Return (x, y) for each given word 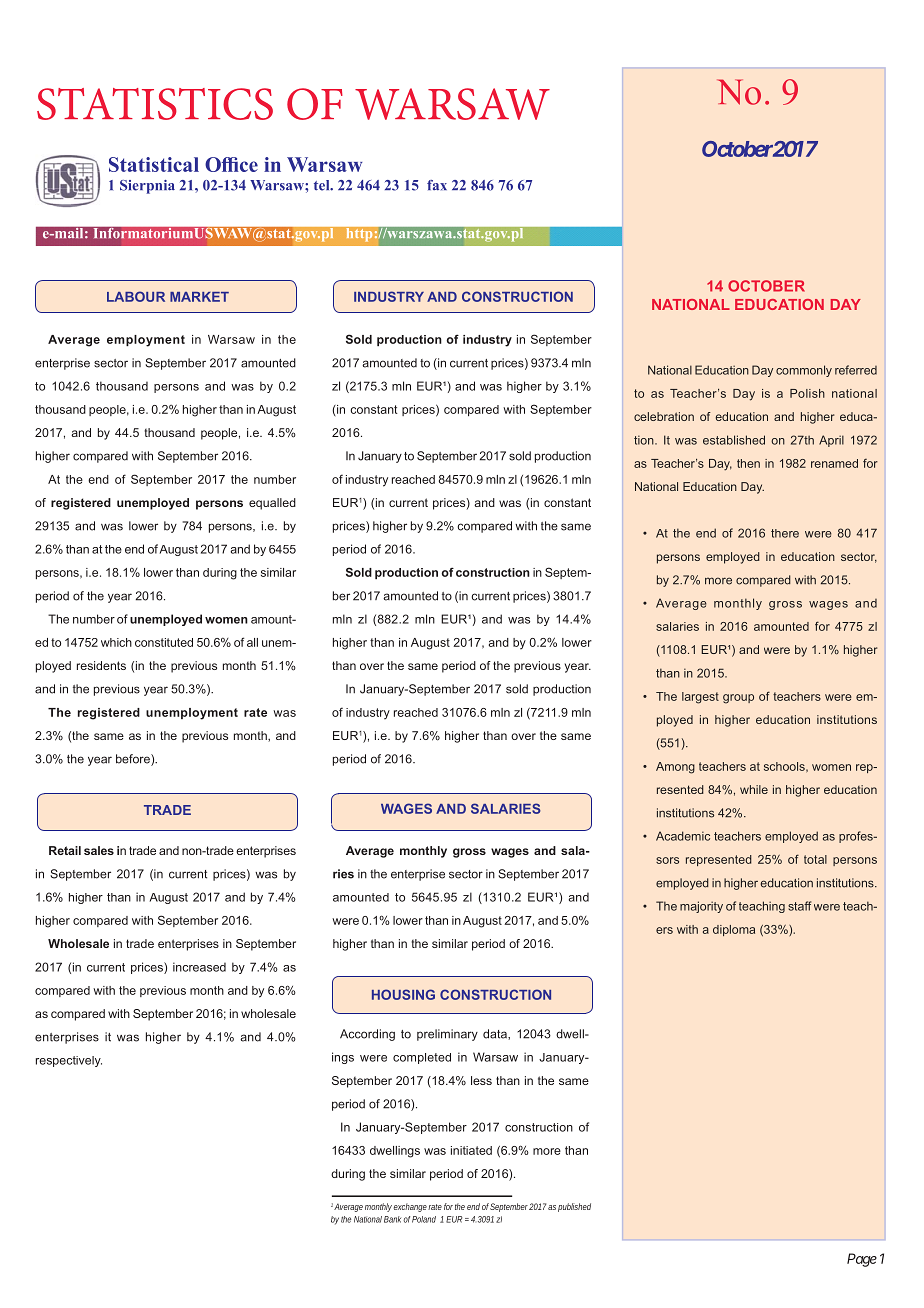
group (738, 699)
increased (199, 967)
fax (437, 185)
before (134, 760)
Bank (394, 1219)
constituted (164, 642)
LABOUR (136, 296)
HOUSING (403, 994)
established (734, 440)
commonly (804, 371)
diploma (734, 930)
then (748, 463)
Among (675, 768)
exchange (411, 1207)
